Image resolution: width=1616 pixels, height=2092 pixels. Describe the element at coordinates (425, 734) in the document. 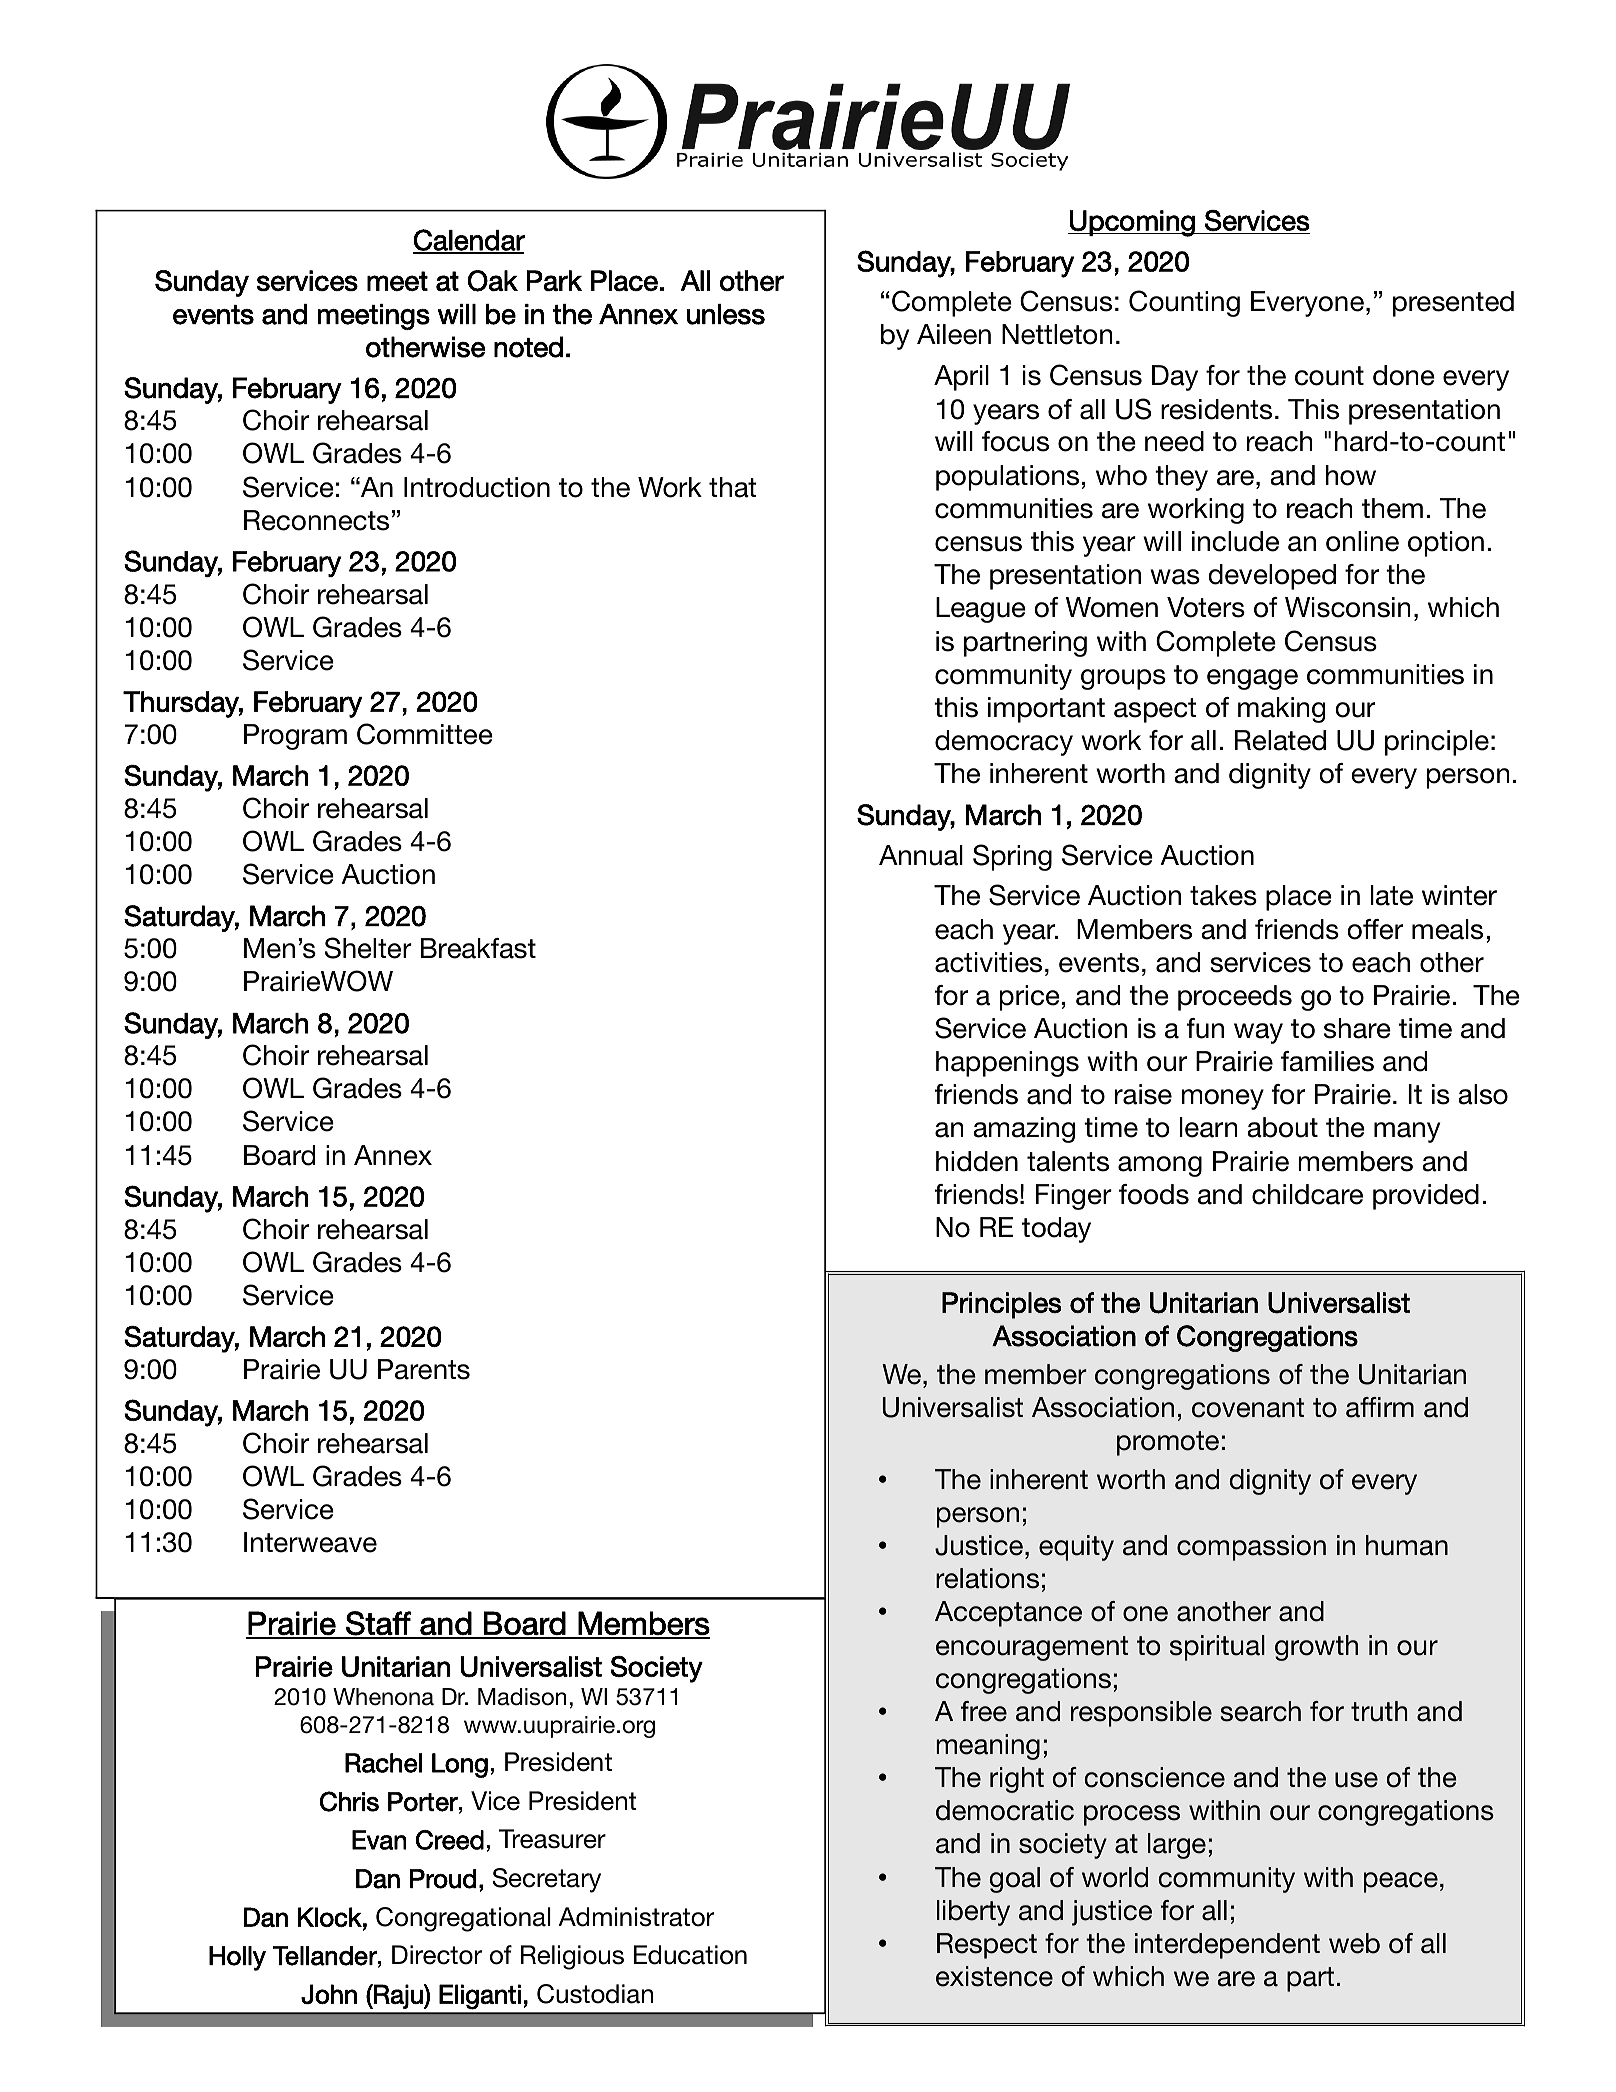

I see `Committee` at that location.
